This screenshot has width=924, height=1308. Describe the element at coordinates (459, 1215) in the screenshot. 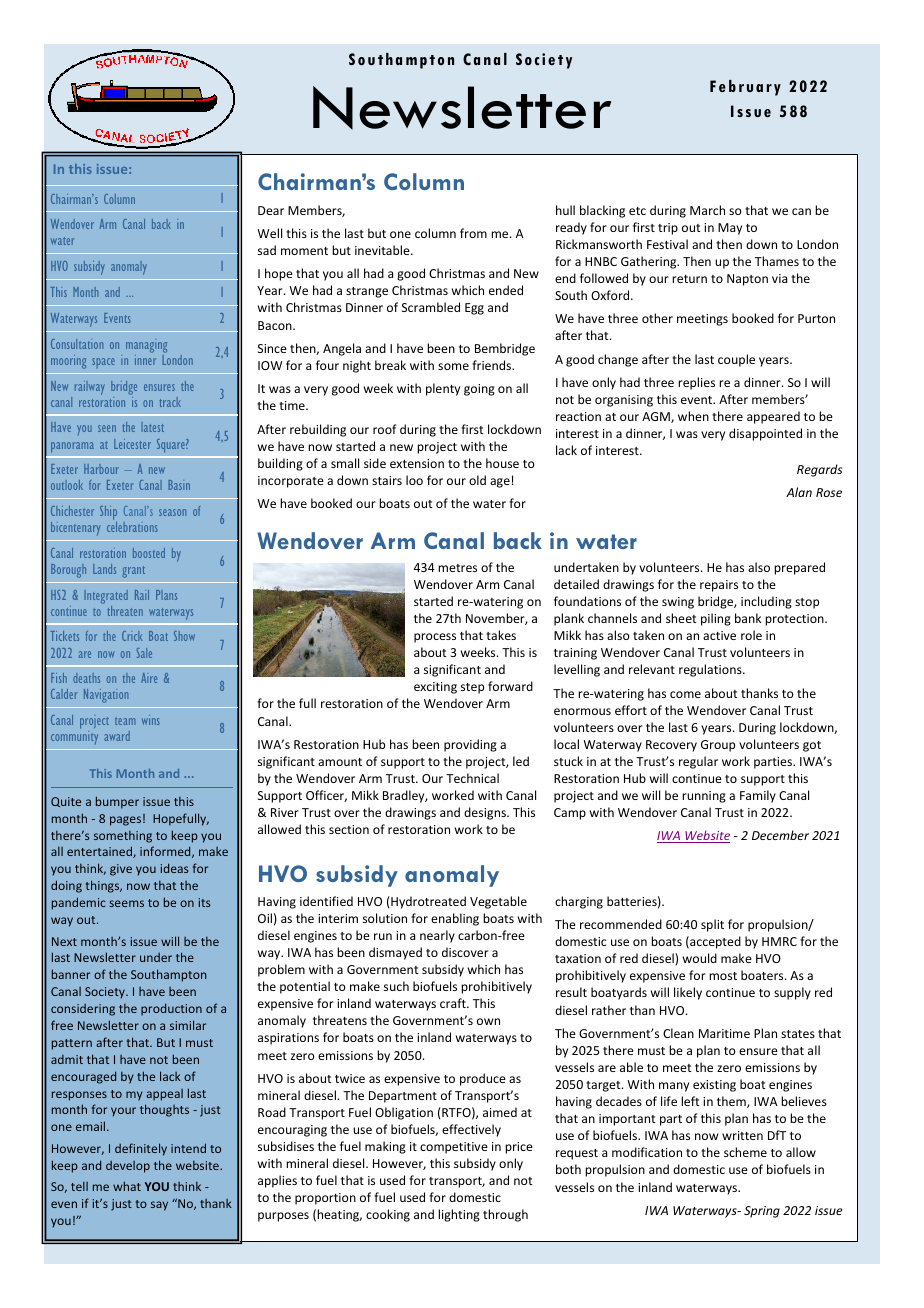

I see `lighting` at that location.
